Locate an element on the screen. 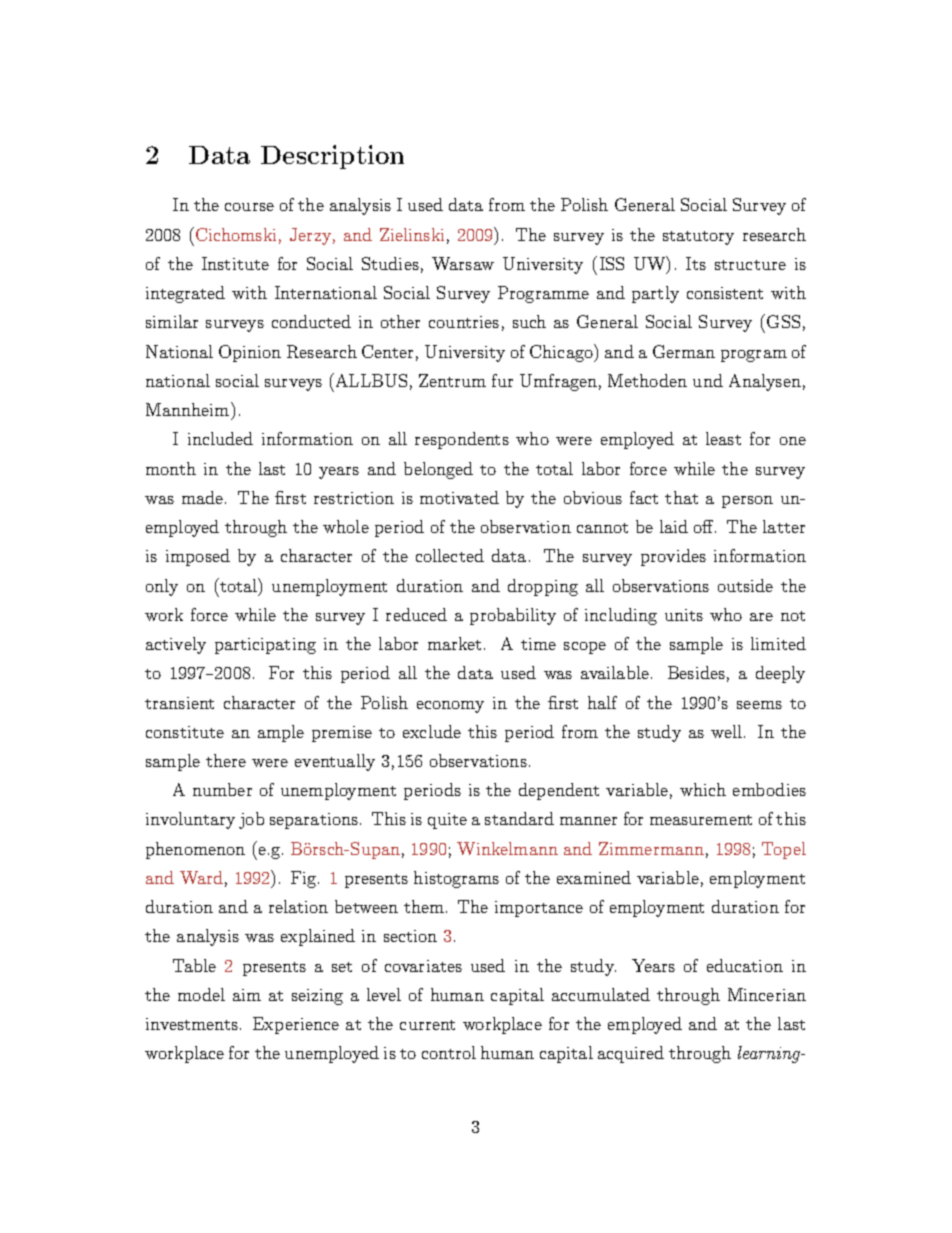 The width and height of the screenshot is (952, 1233). Zielinski is located at coordinates (412, 234).
